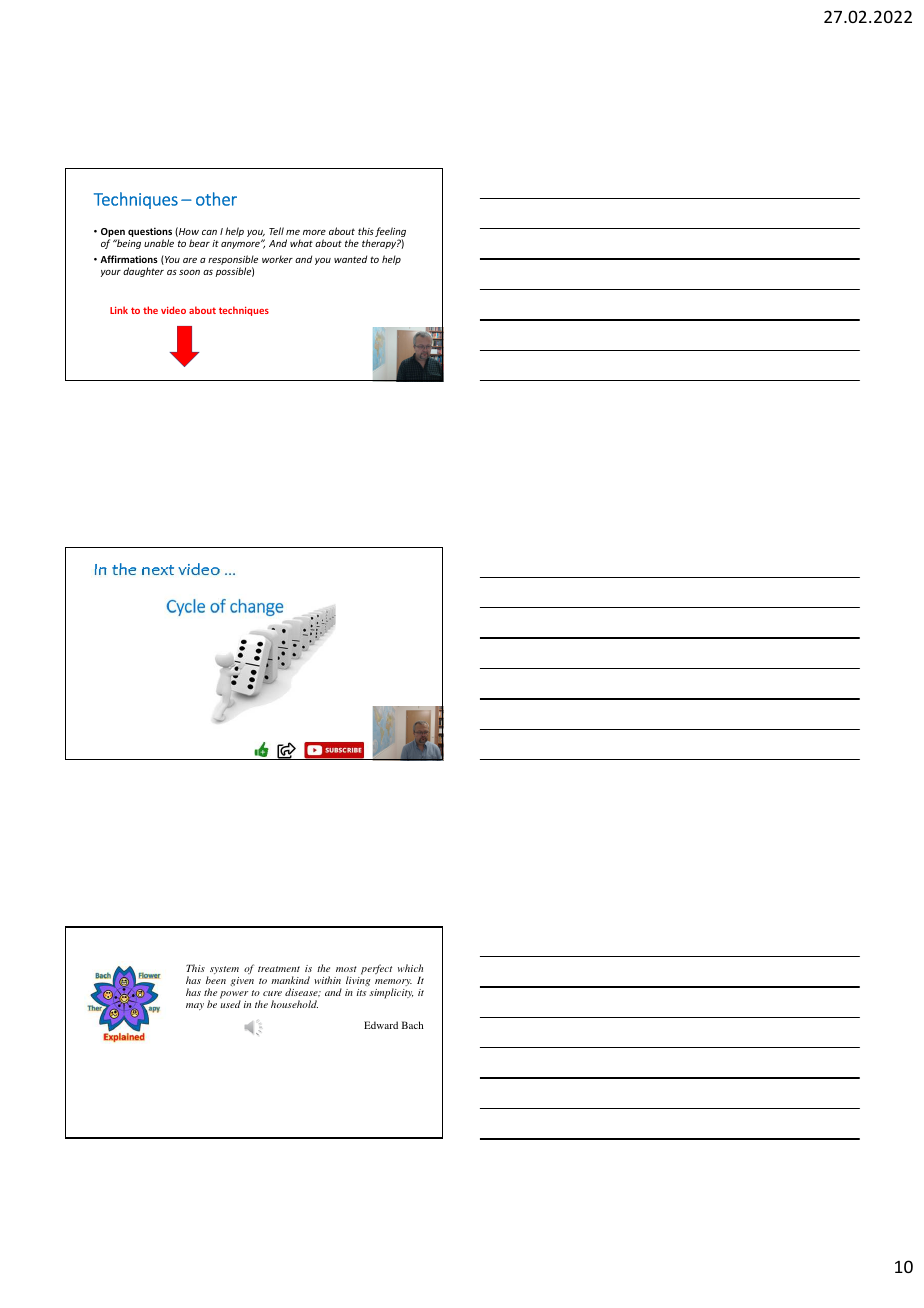 This page has width=924, height=1308. What do you see at coordinates (390, 233) in the page?
I see `feeling` at bounding box center [390, 233].
